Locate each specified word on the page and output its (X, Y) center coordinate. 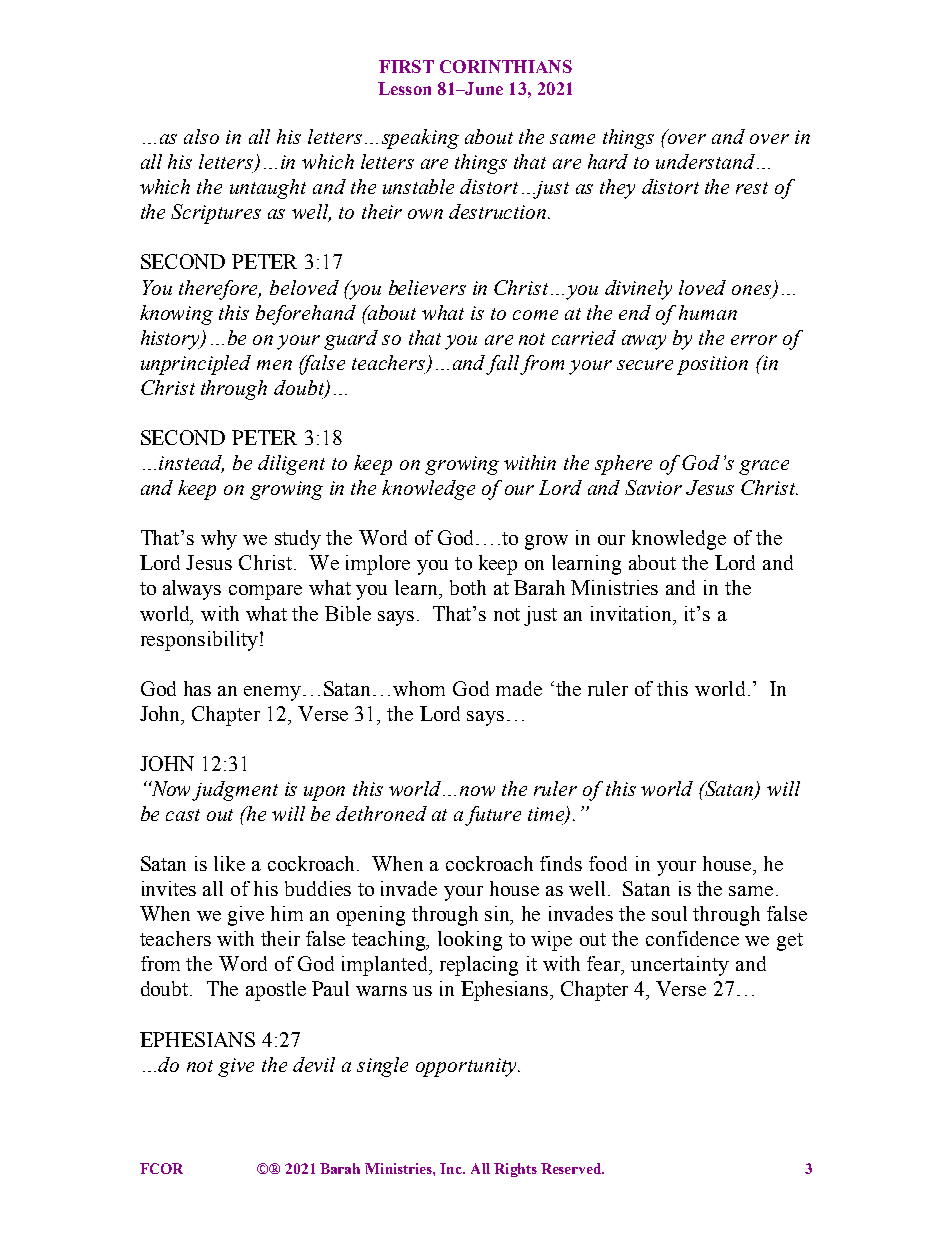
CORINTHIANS (506, 66)
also (201, 136)
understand (705, 161)
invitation (633, 613)
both (468, 587)
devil (314, 1064)
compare (265, 592)
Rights (515, 1170)
